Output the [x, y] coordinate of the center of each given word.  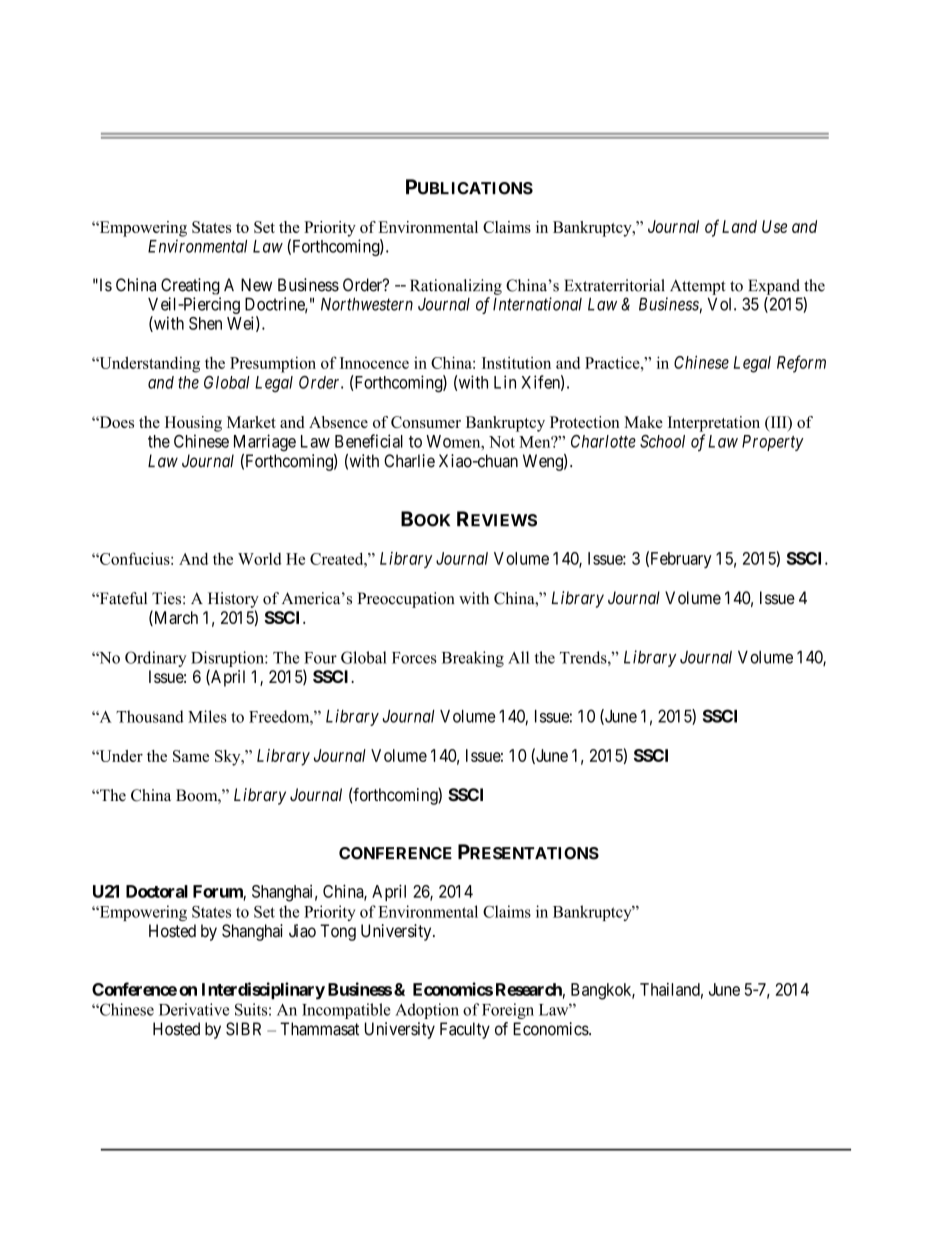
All [518, 657]
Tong [338, 932]
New [256, 285]
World [259, 559]
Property [773, 443]
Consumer [426, 422]
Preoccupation [406, 600]
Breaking [473, 659]
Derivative [194, 1009]
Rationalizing [456, 287]
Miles [207, 716]
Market [251, 422]
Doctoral [157, 891]
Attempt [698, 287]
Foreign [508, 1011]
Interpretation [714, 424]
